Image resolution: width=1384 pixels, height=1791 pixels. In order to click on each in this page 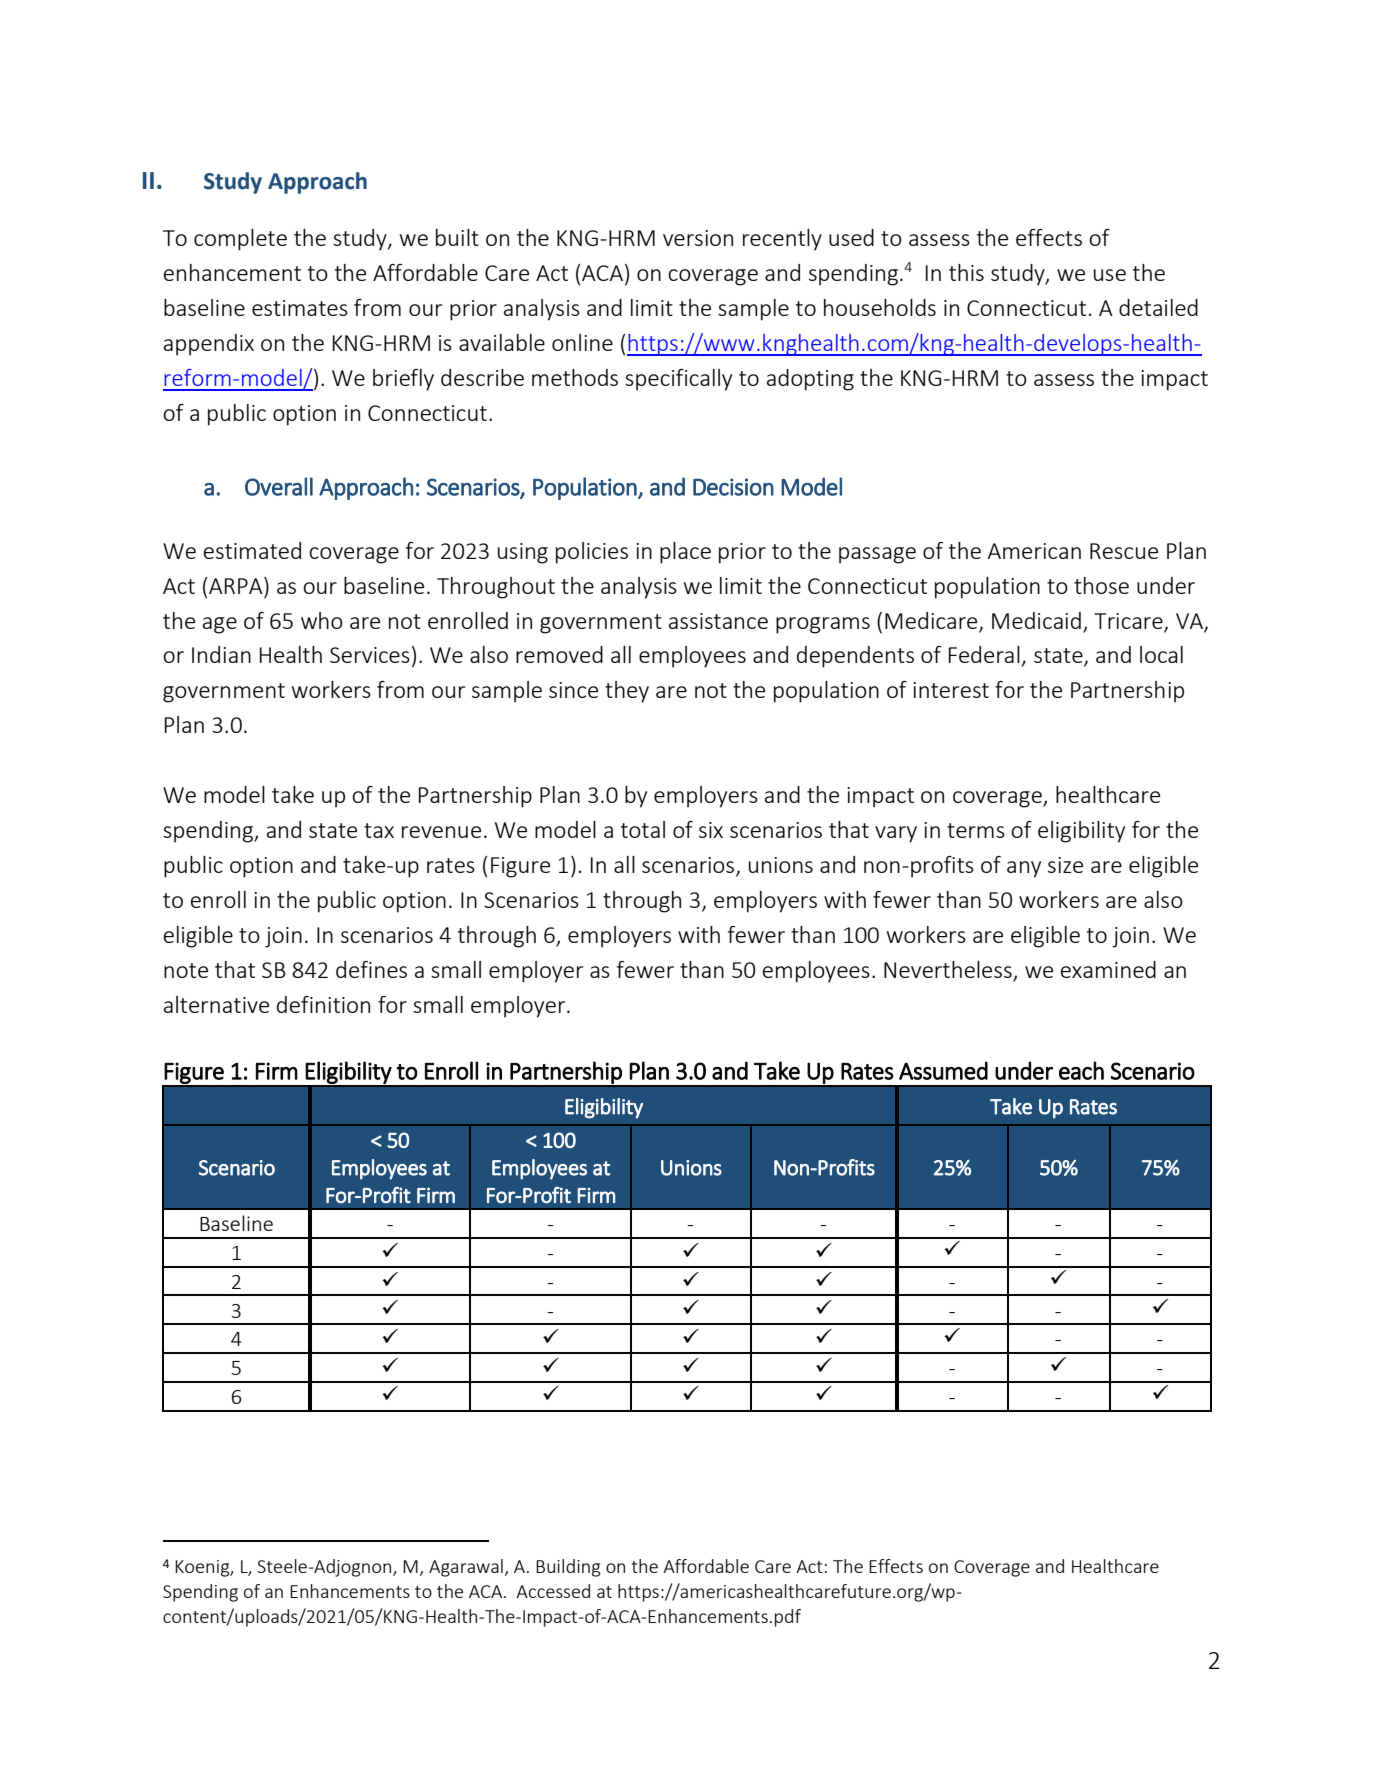, I will do `click(1081, 1070)`.
